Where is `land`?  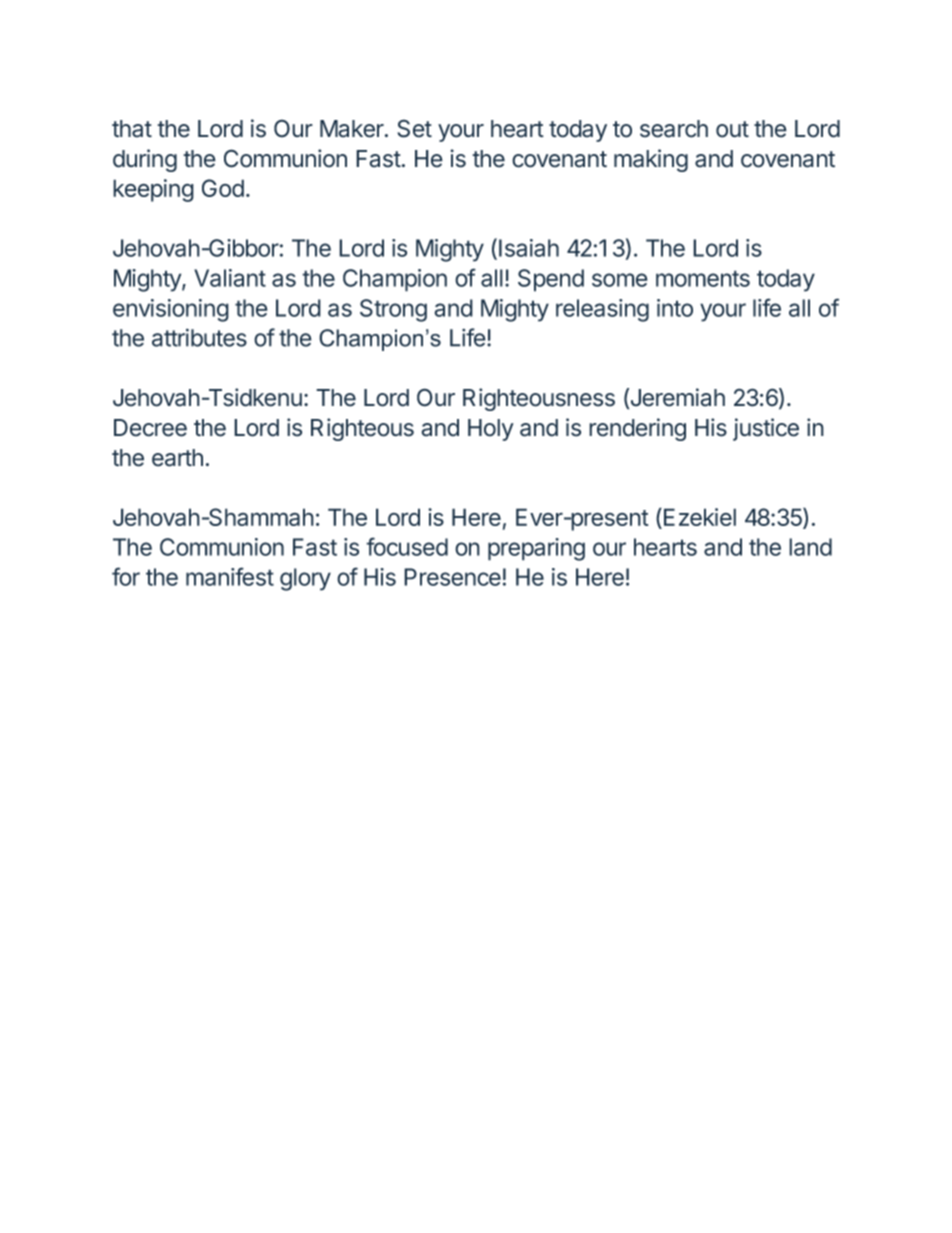
land is located at coordinates (810, 547).
